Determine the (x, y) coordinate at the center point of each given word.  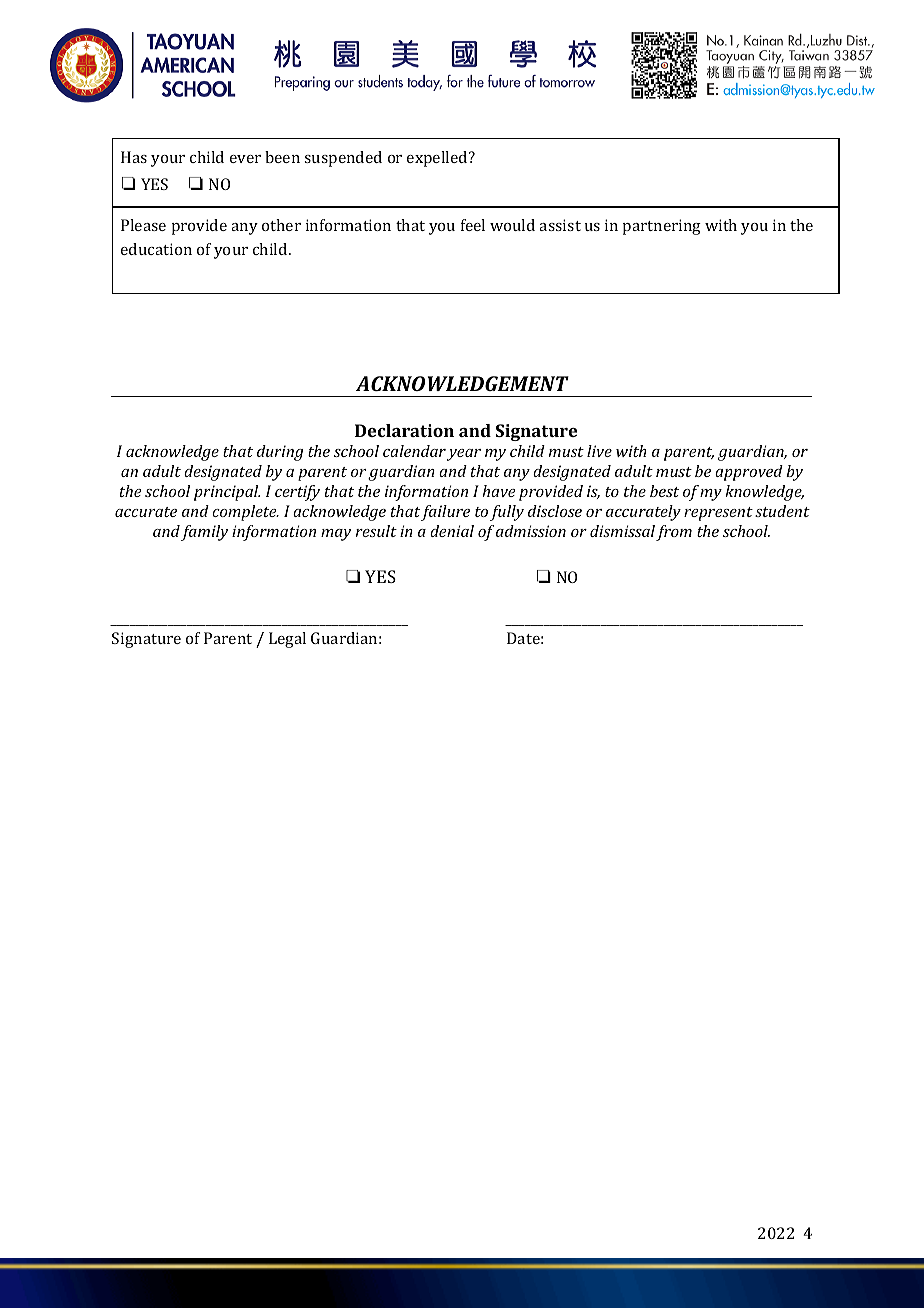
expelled (438, 159)
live (599, 451)
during (280, 453)
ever (245, 159)
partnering (661, 227)
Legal (287, 640)
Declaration (404, 430)
